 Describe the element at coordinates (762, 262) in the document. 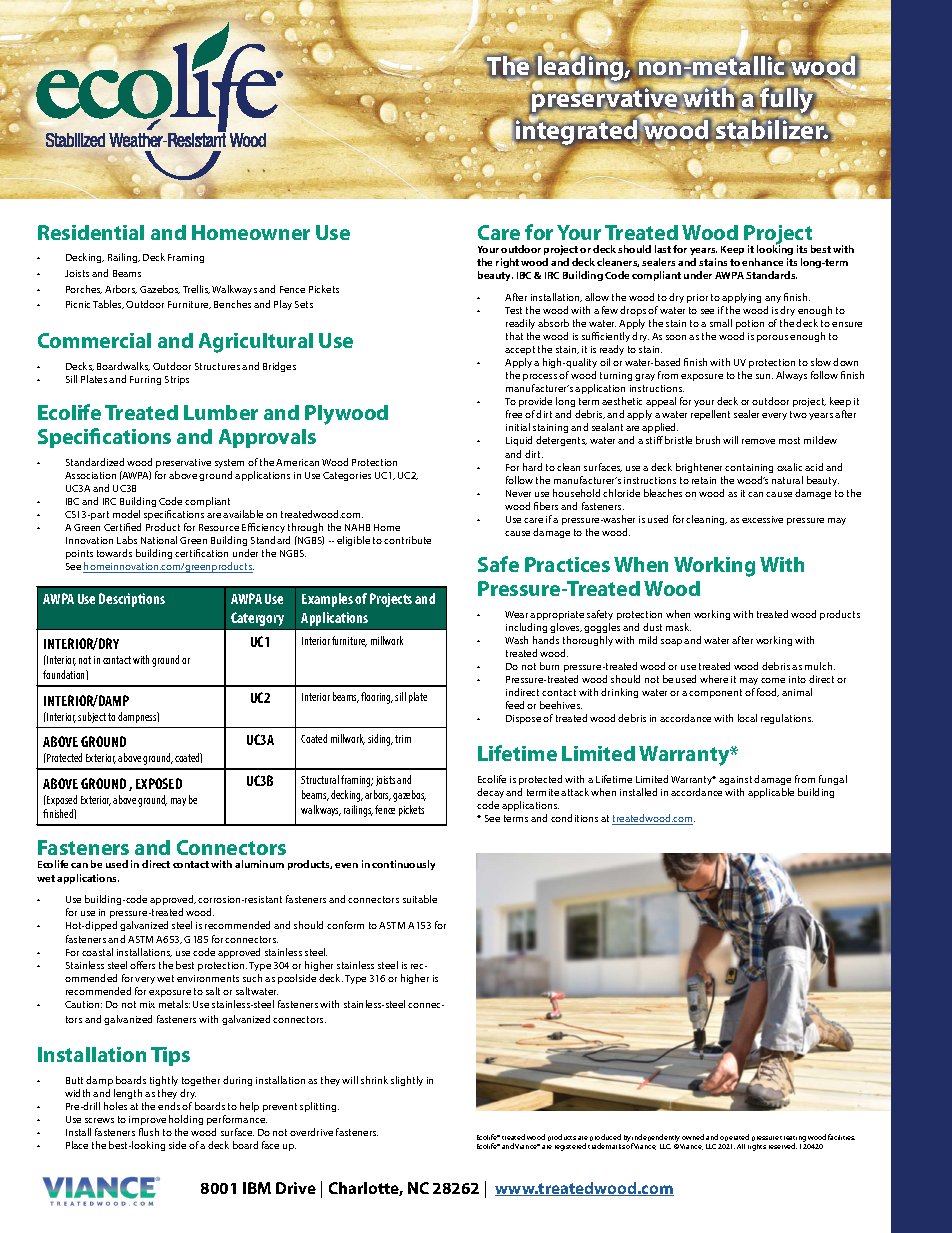

I see `enhance` at that location.
